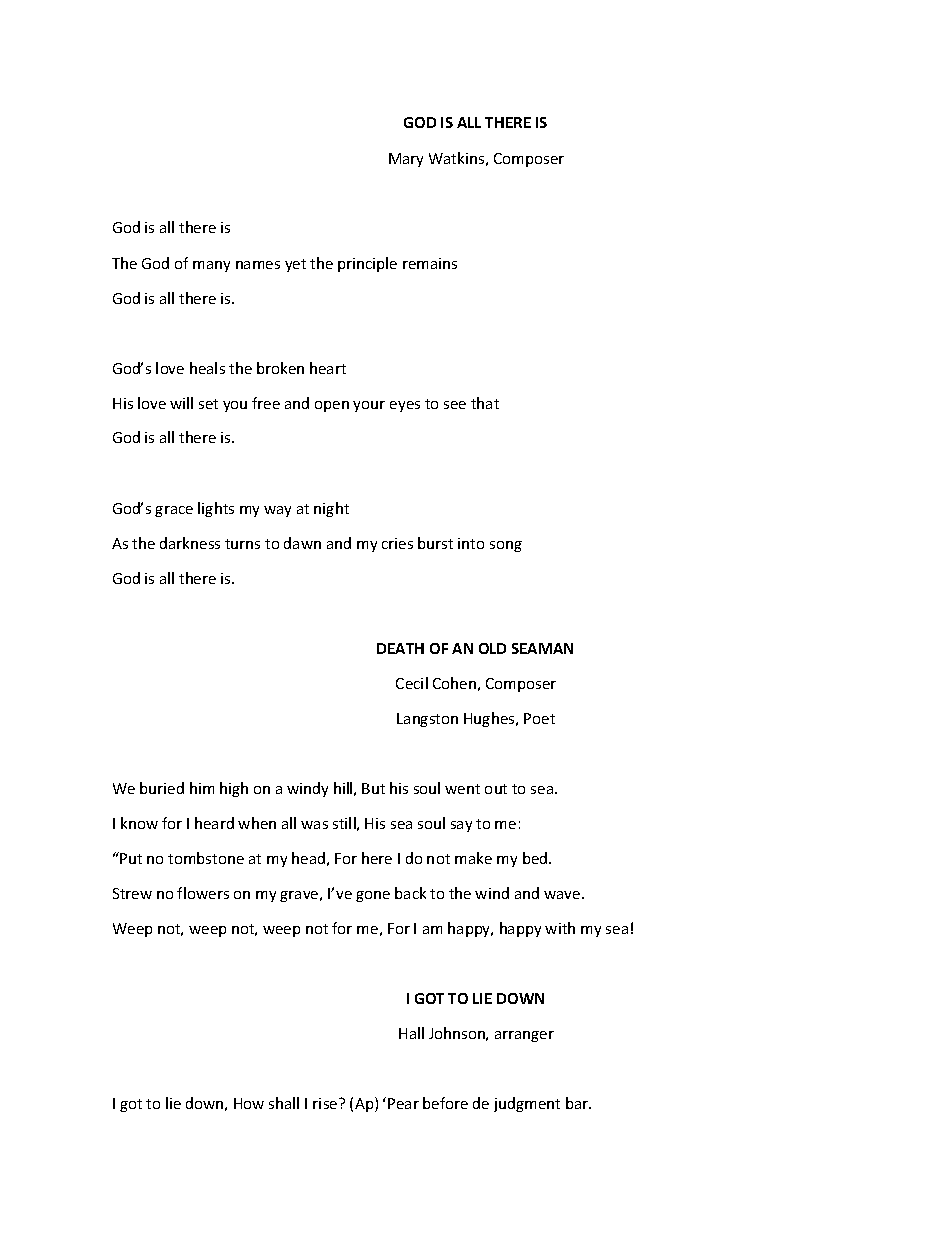  I want to click on DEATH, so click(400, 648).
